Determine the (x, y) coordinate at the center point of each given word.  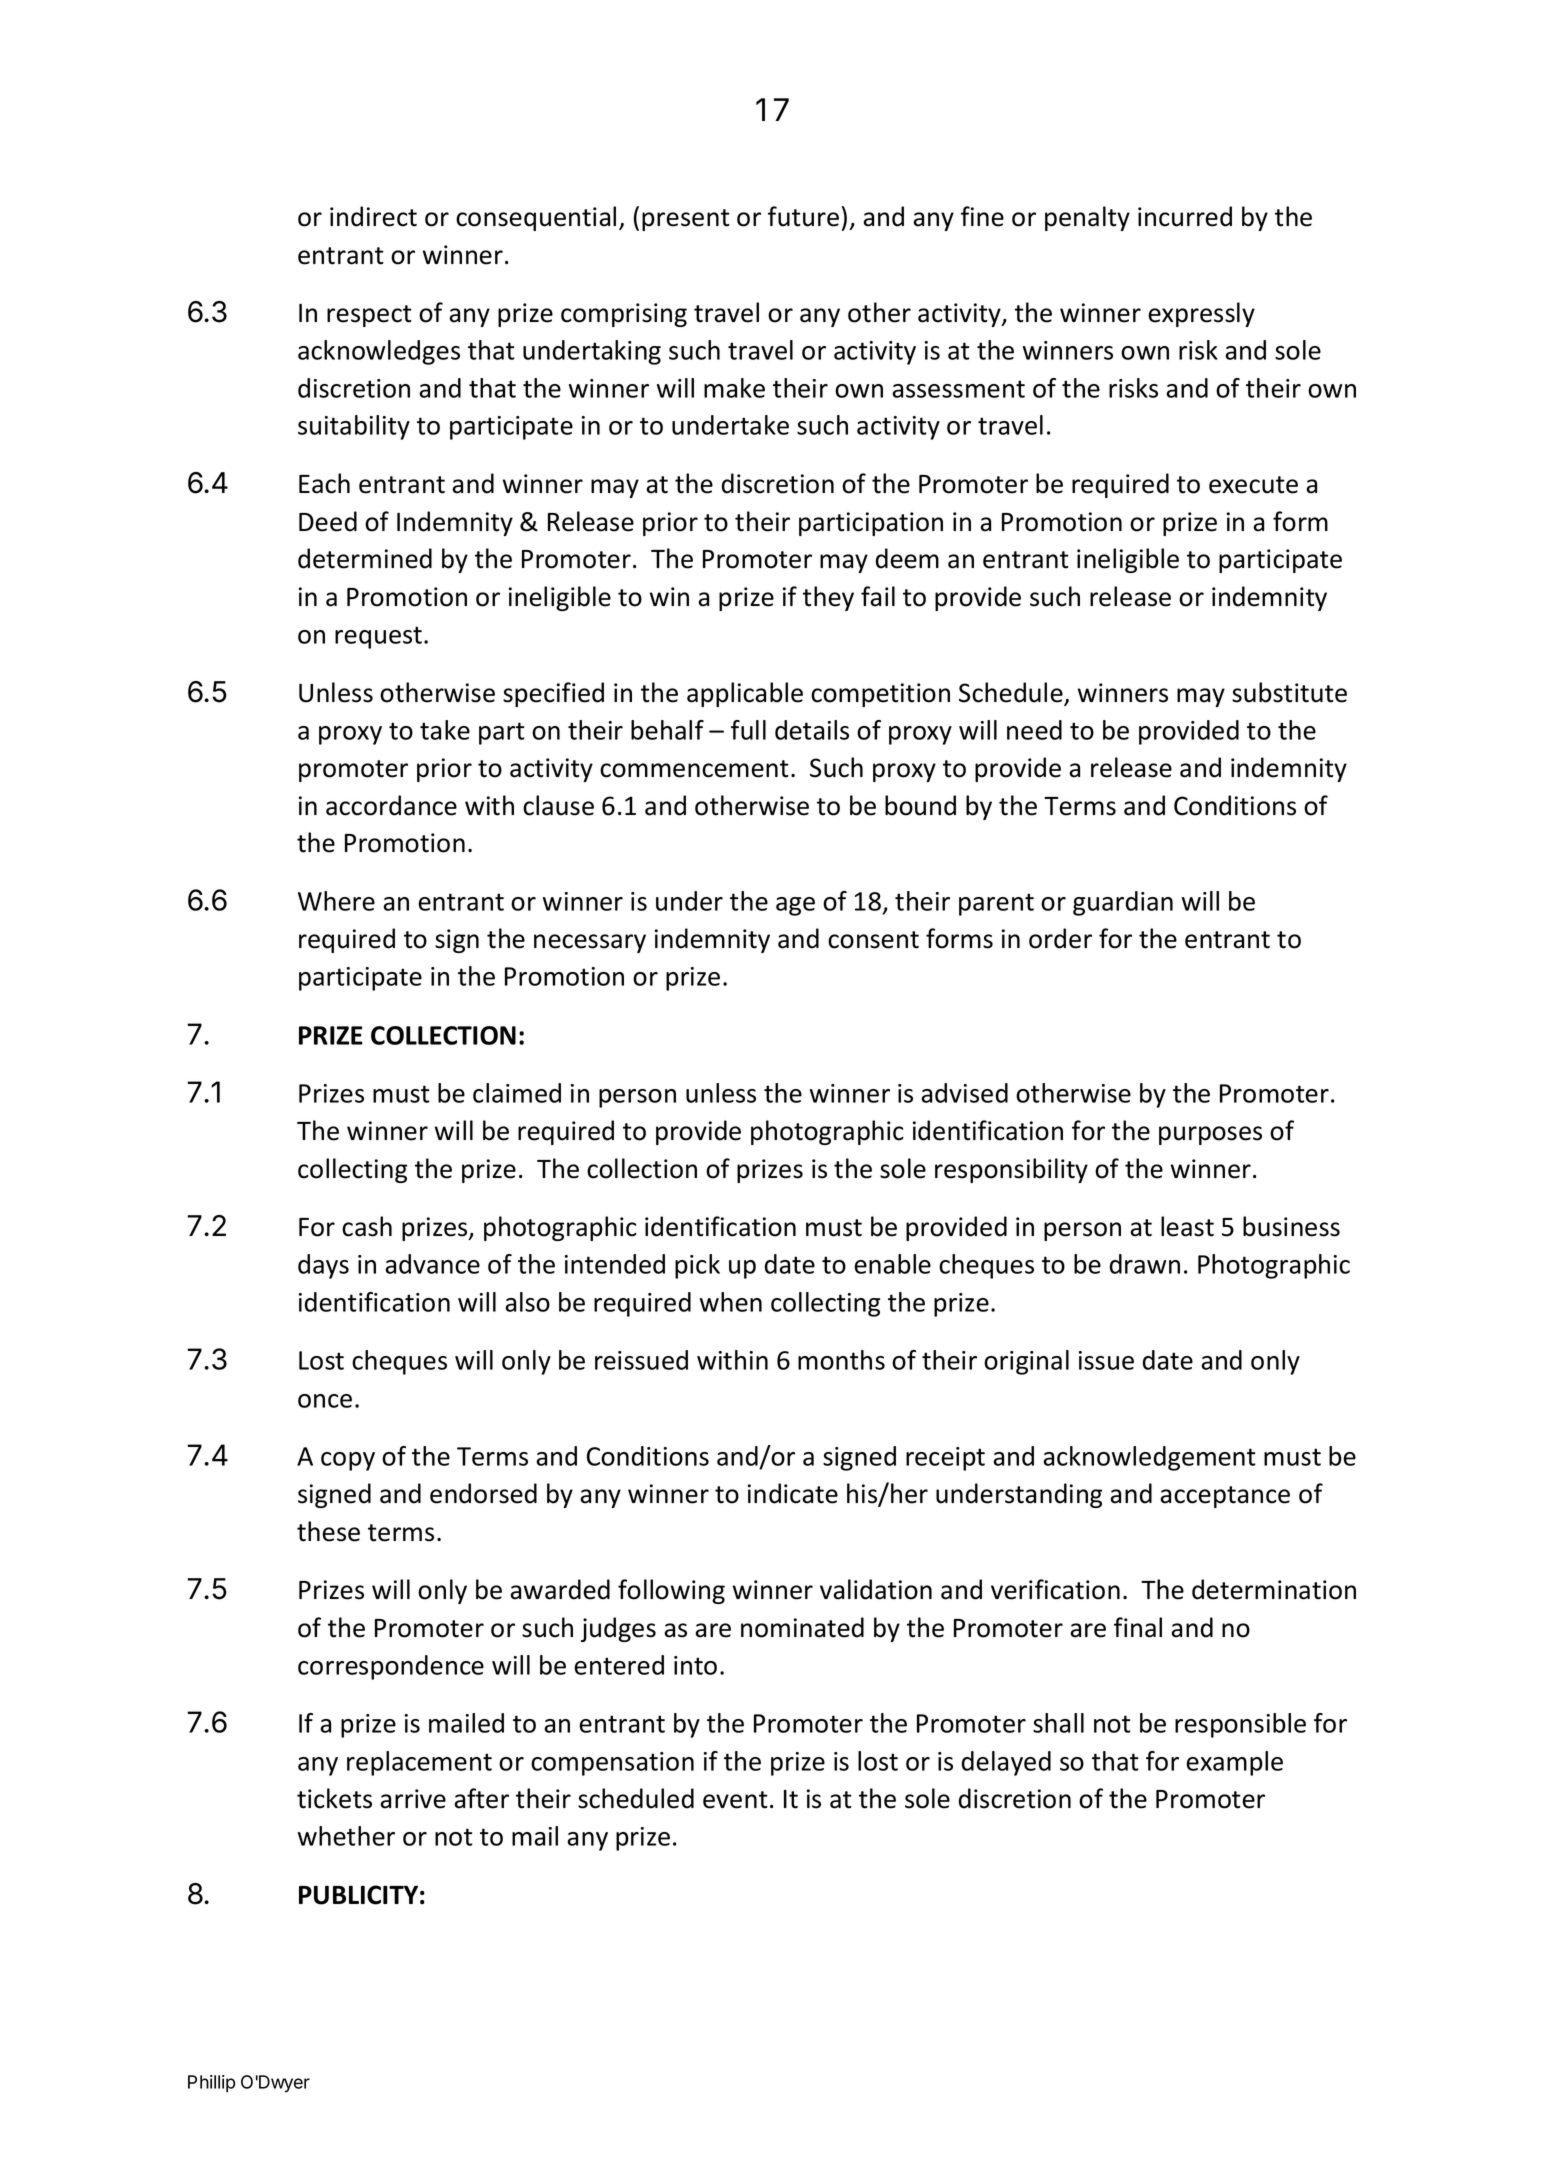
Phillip (211, 2084)
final (1138, 1627)
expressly (1201, 314)
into (695, 1665)
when (731, 1302)
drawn (1145, 1264)
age (795, 906)
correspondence (391, 1667)
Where (336, 901)
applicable (745, 694)
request (378, 637)
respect (369, 316)
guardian (1123, 903)
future (803, 216)
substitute (1289, 692)
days (323, 1266)
